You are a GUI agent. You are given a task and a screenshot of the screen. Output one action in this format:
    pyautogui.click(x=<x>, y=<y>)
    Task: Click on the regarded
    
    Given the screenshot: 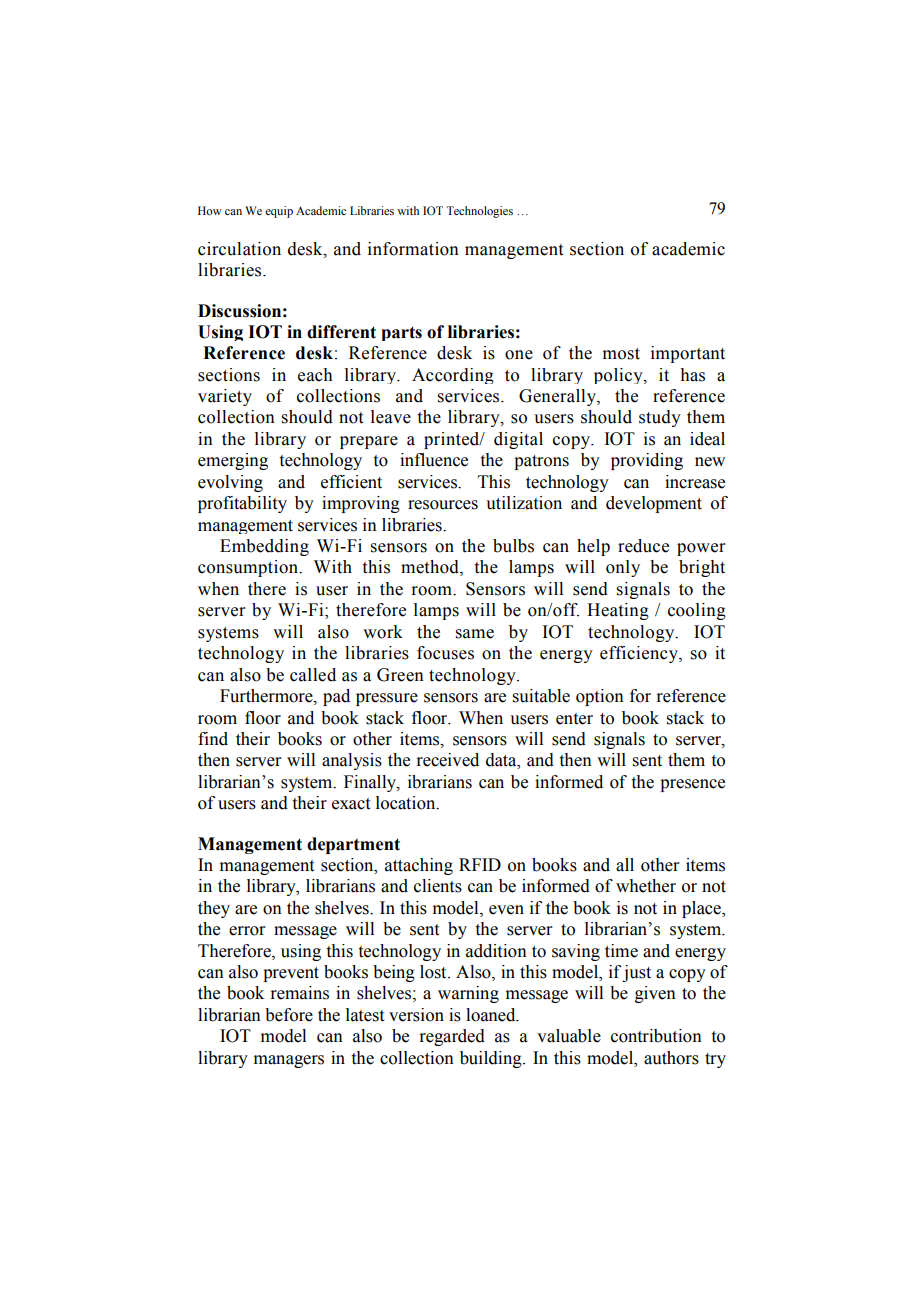 What is the action you would take?
    pyautogui.click(x=452, y=1037)
